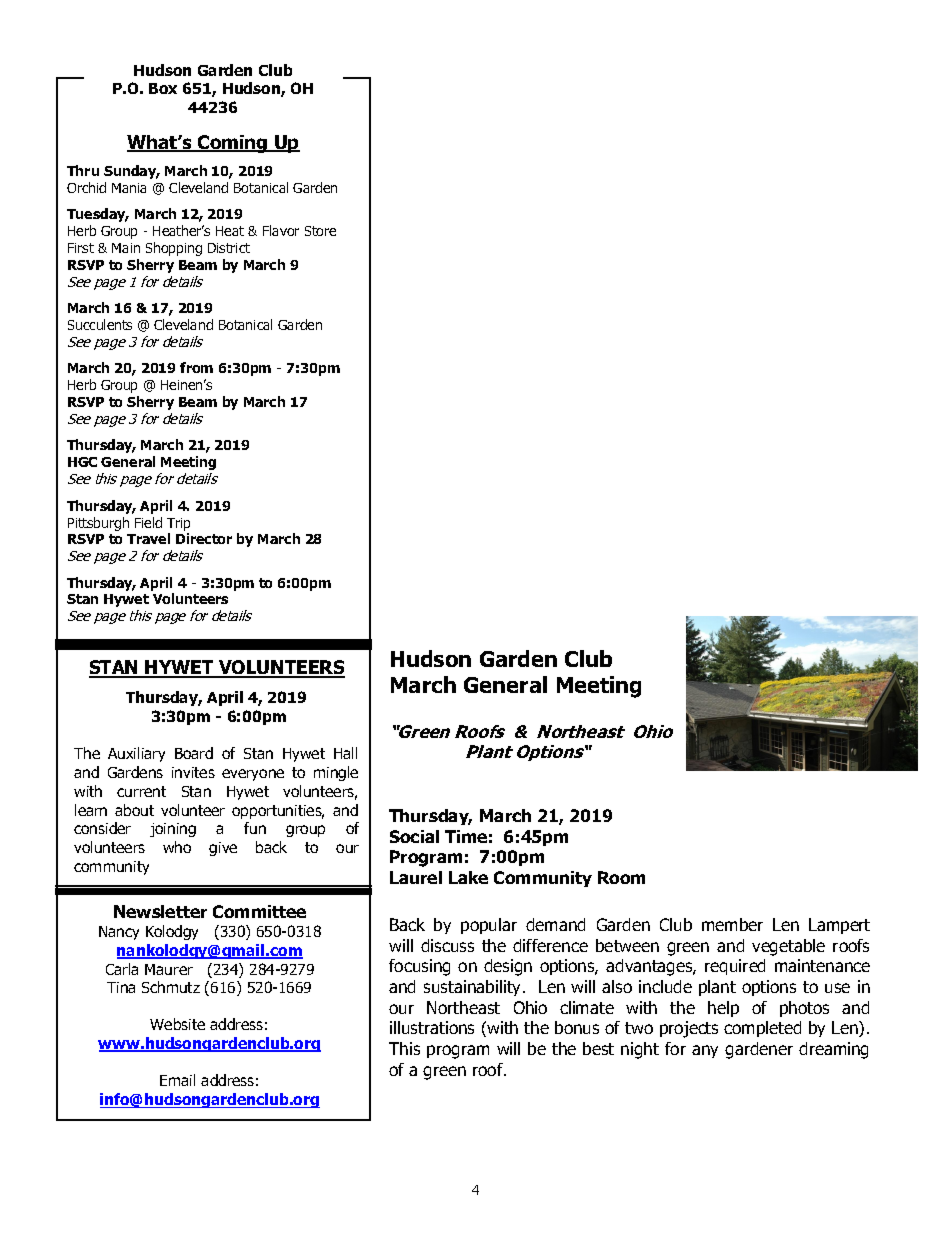 This page has height=1233, width=952. Describe the element at coordinates (621, 877) in the page. I see `Room` at that location.
